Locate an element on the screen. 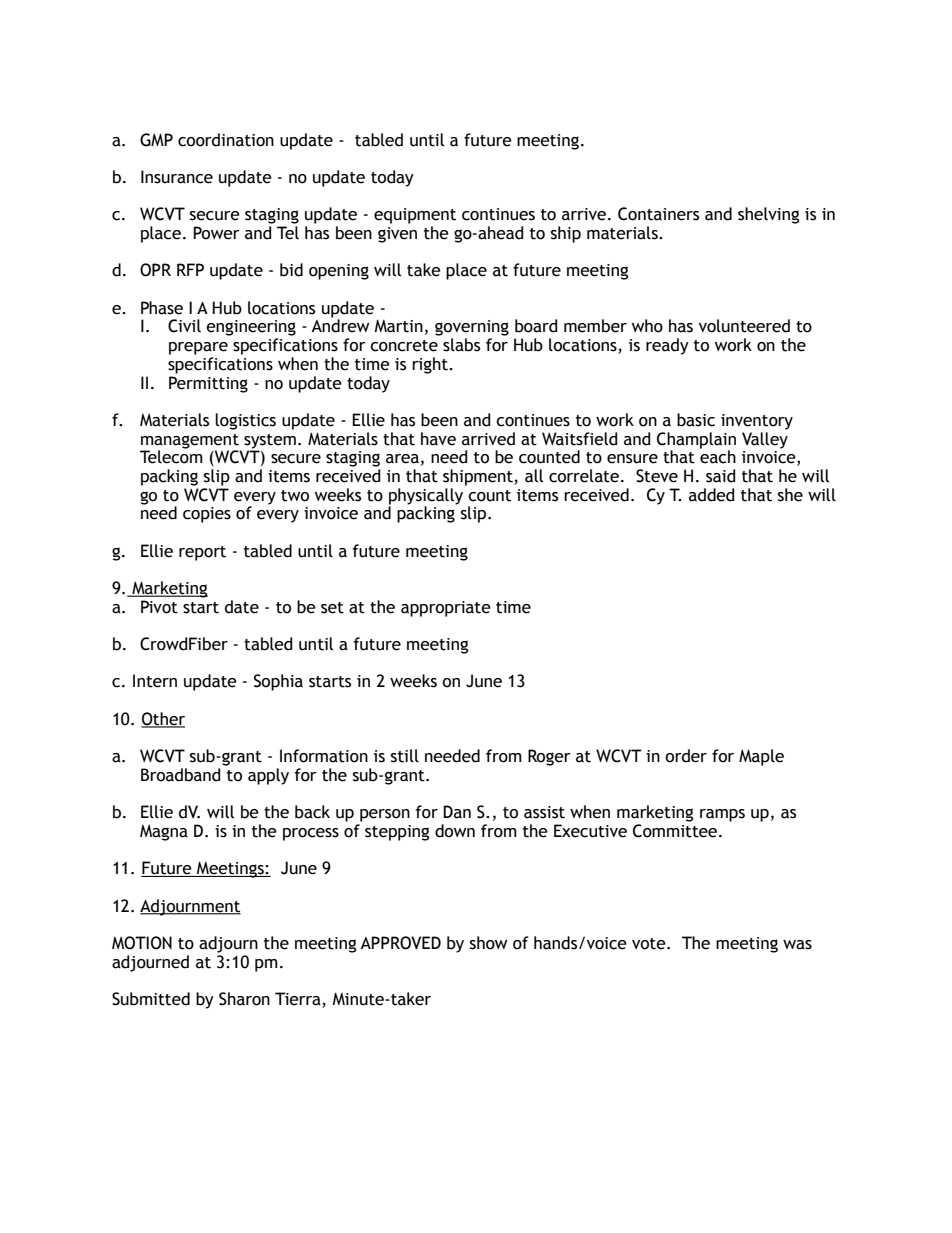 This screenshot has width=952, height=1233. equipment is located at coordinates (415, 216).
